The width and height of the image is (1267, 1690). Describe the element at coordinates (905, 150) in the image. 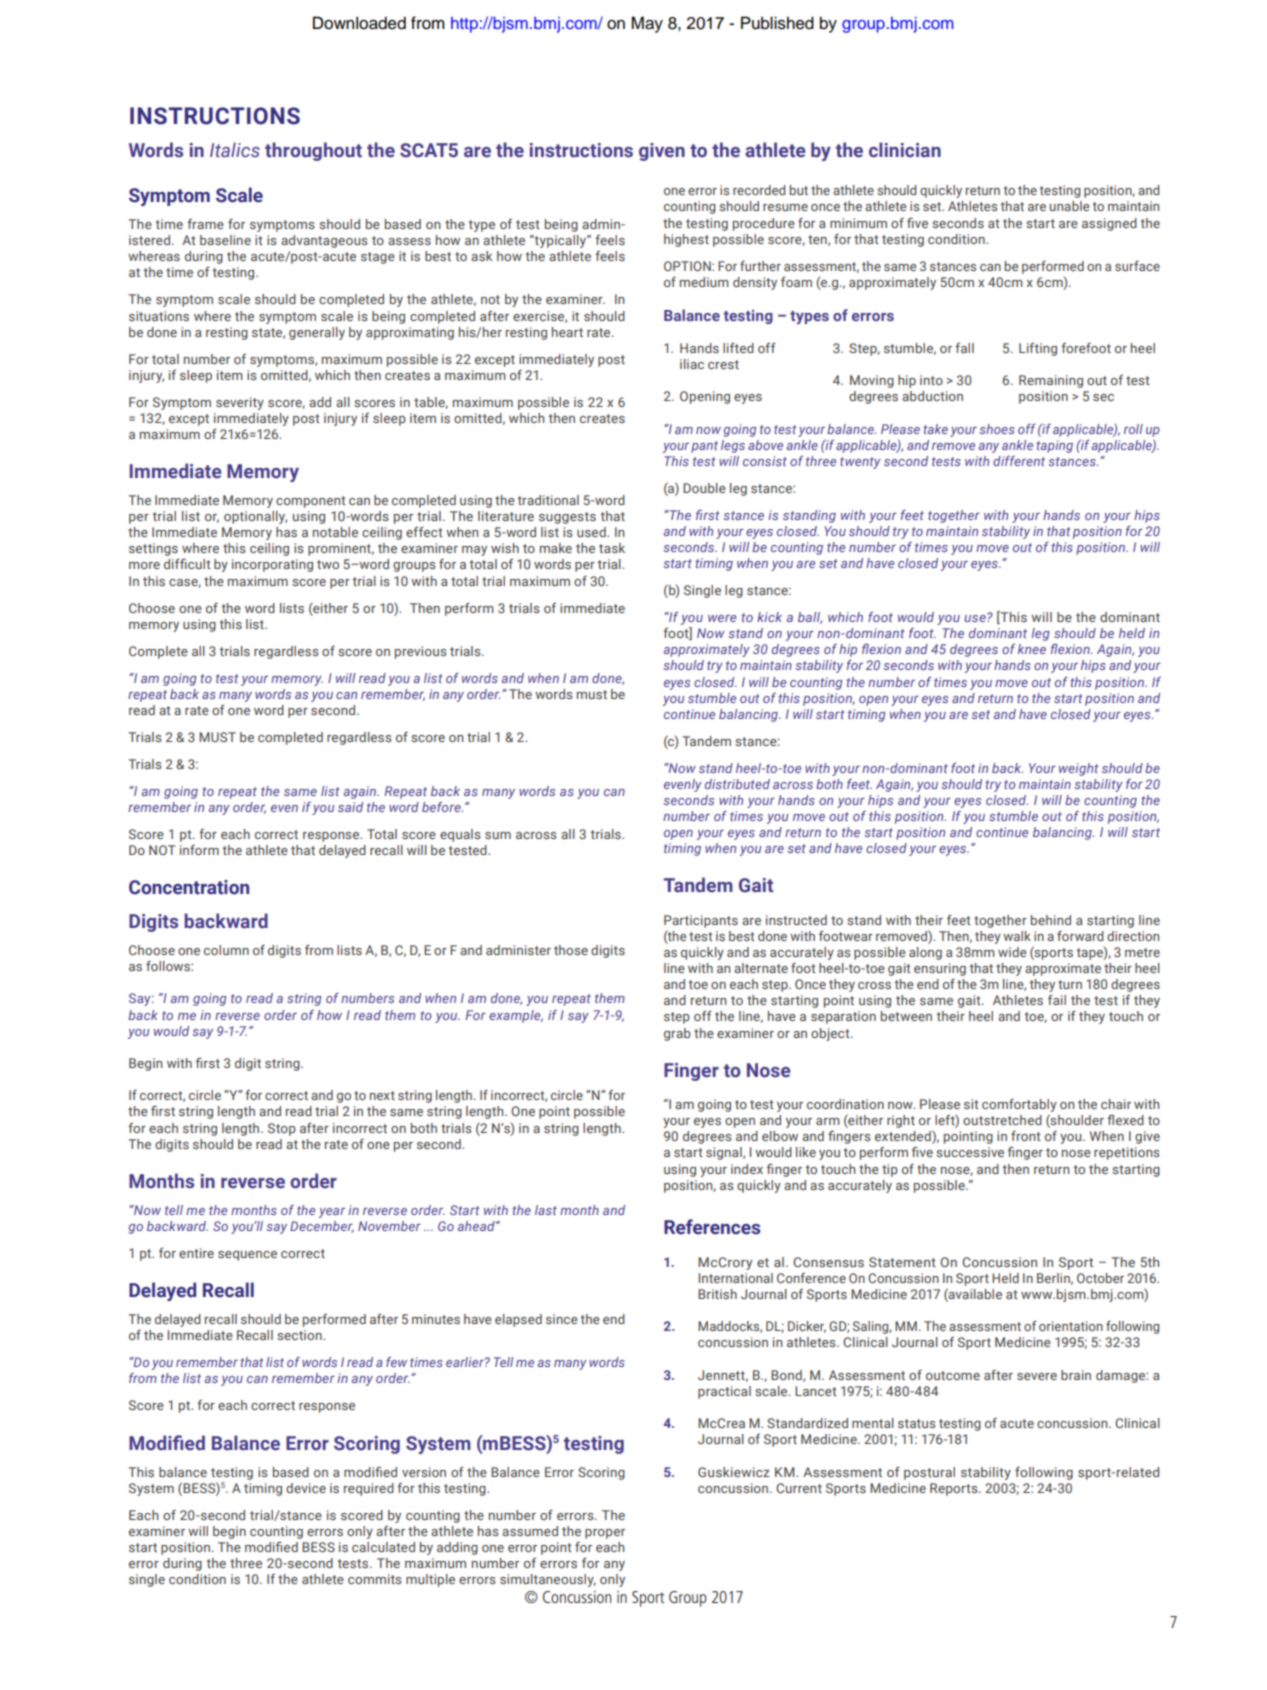

I see `clinician` at that location.
